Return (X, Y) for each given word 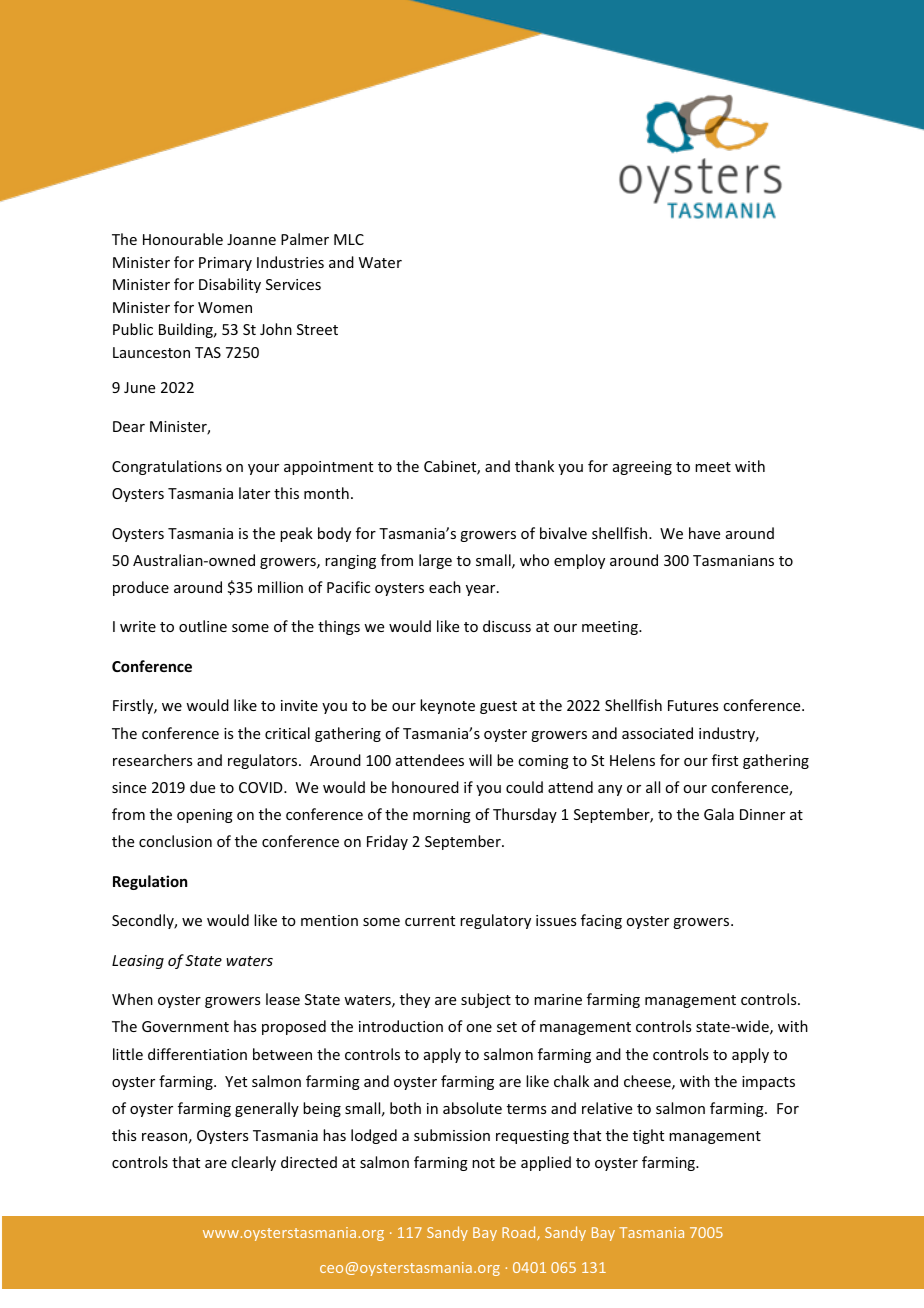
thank (534, 466)
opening (205, 816)
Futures (693, 705)
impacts (768, 1083)
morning (442, 816)
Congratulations (167, 467)
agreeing (642, 468)
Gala (719, 814)
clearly (253, 1163)
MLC (349, 239)
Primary (225, 264)
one (479, 1028)
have (704, 533)
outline (203, 626)
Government (185, 1026)
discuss (507, 626)
